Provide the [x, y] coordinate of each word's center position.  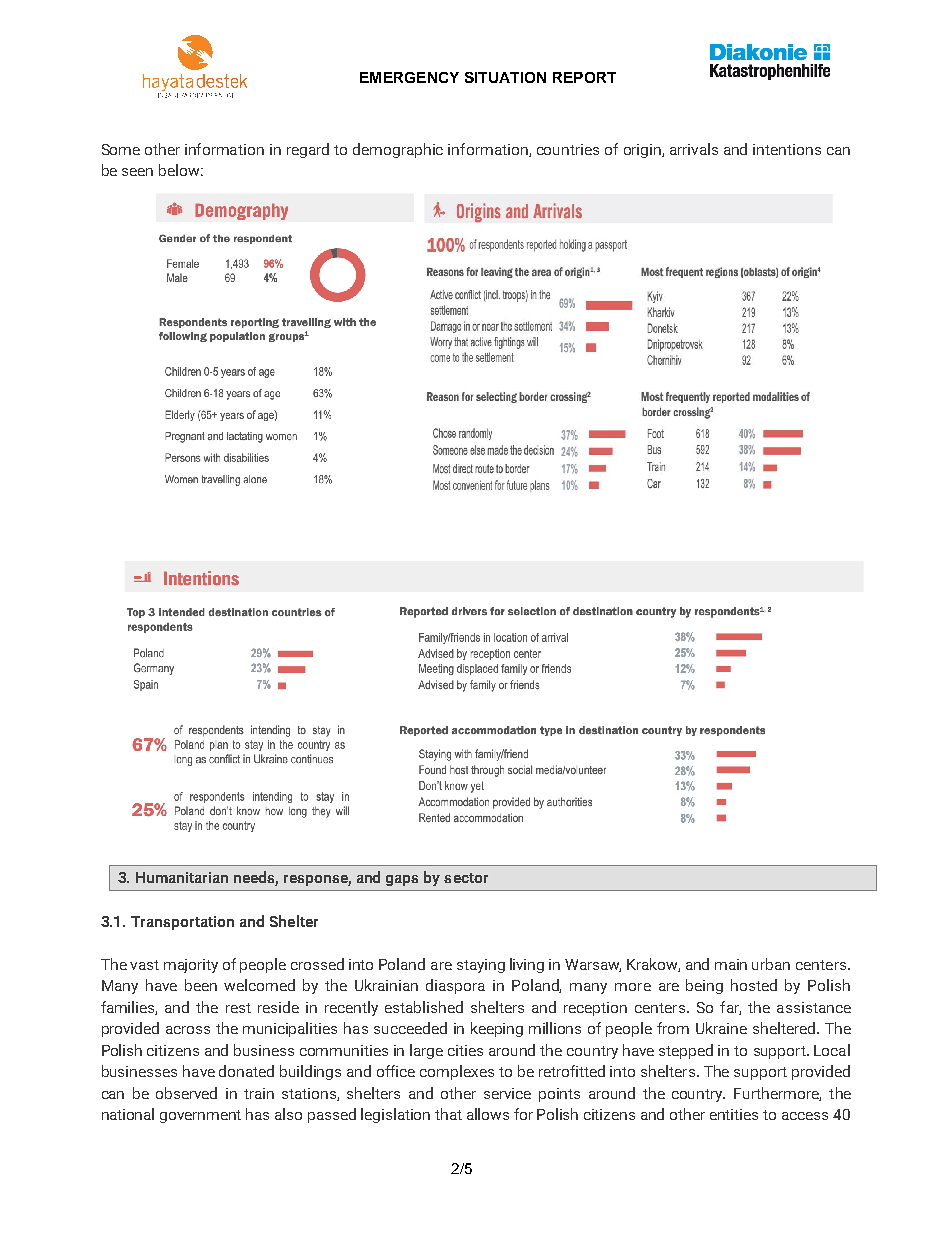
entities [734, 1114]
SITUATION [505, 77]
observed [186, 1093]
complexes [457, 1072]
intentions [787, 149]
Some [121, 149]
